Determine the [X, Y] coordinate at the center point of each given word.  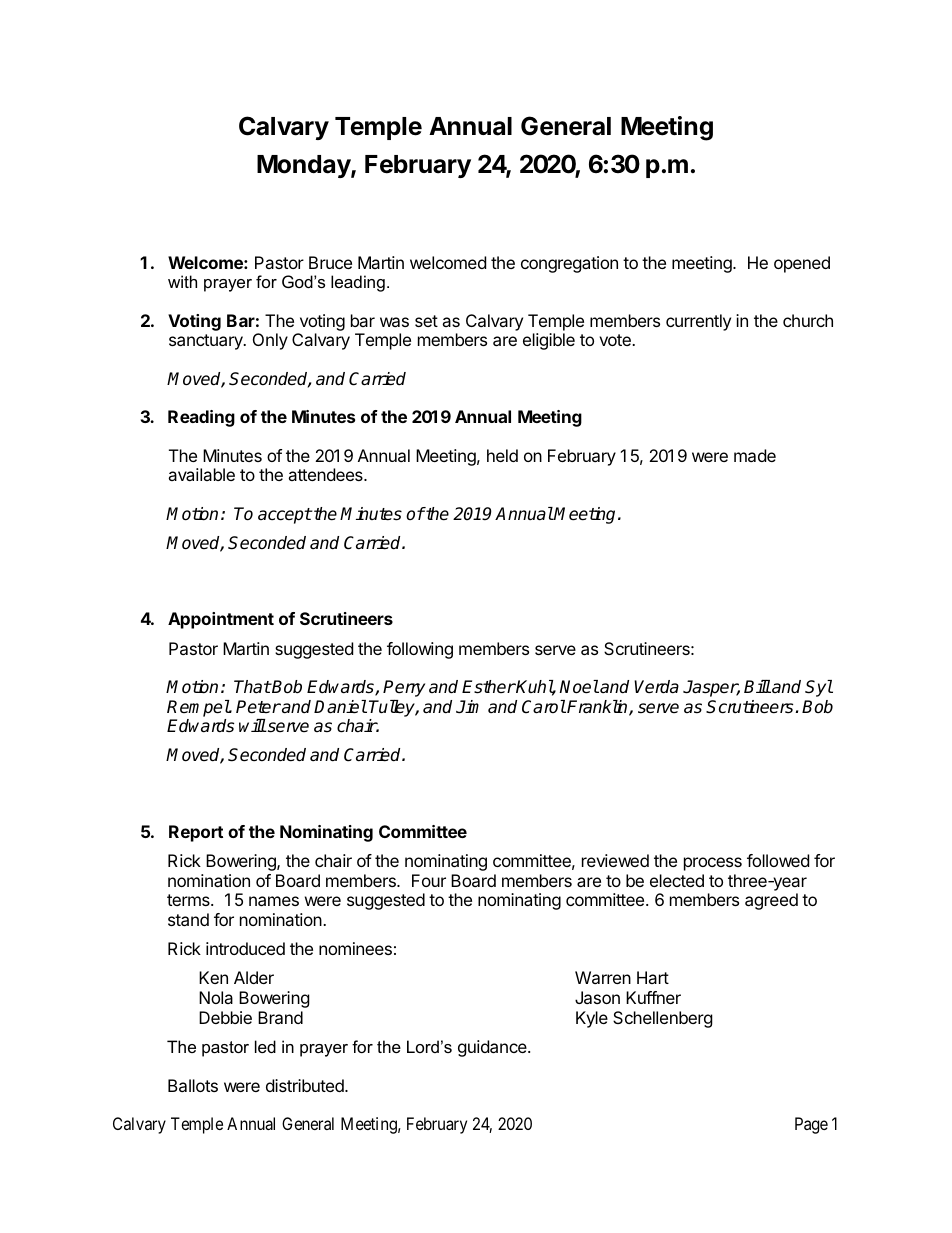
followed [778, 860]
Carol [544, 707]
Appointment [221, 620]
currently [698, 322]
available [201, 474]
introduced [245, 948]
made [755, 455]
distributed [306, 1085]
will [252, 725]
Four [429, 880]
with [182, 281]
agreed [771, 901]
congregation [569, 264]
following [420, 650]
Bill [757, 686]
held [502, 455]
